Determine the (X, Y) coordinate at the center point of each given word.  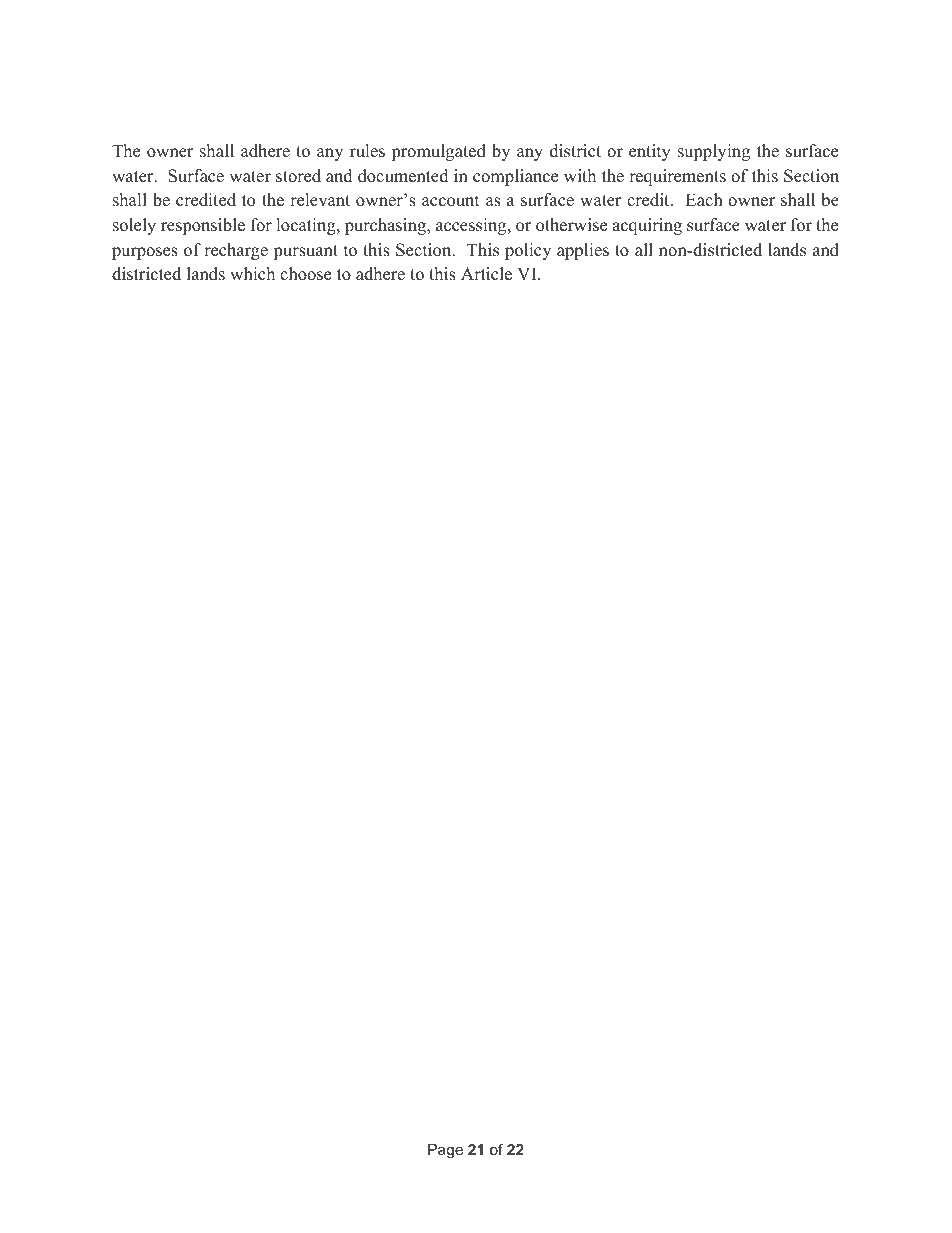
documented (403, 176)
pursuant (305, 252)
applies (583, 251)
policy (528, 251)
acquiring (647, 226)
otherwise (571, 225)
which (252, 274)
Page (445, 1151)
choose (305, 274)
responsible (203, 226)
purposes (145, 253)
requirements (677, 177)
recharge (236, 251)
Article (486, 274)
